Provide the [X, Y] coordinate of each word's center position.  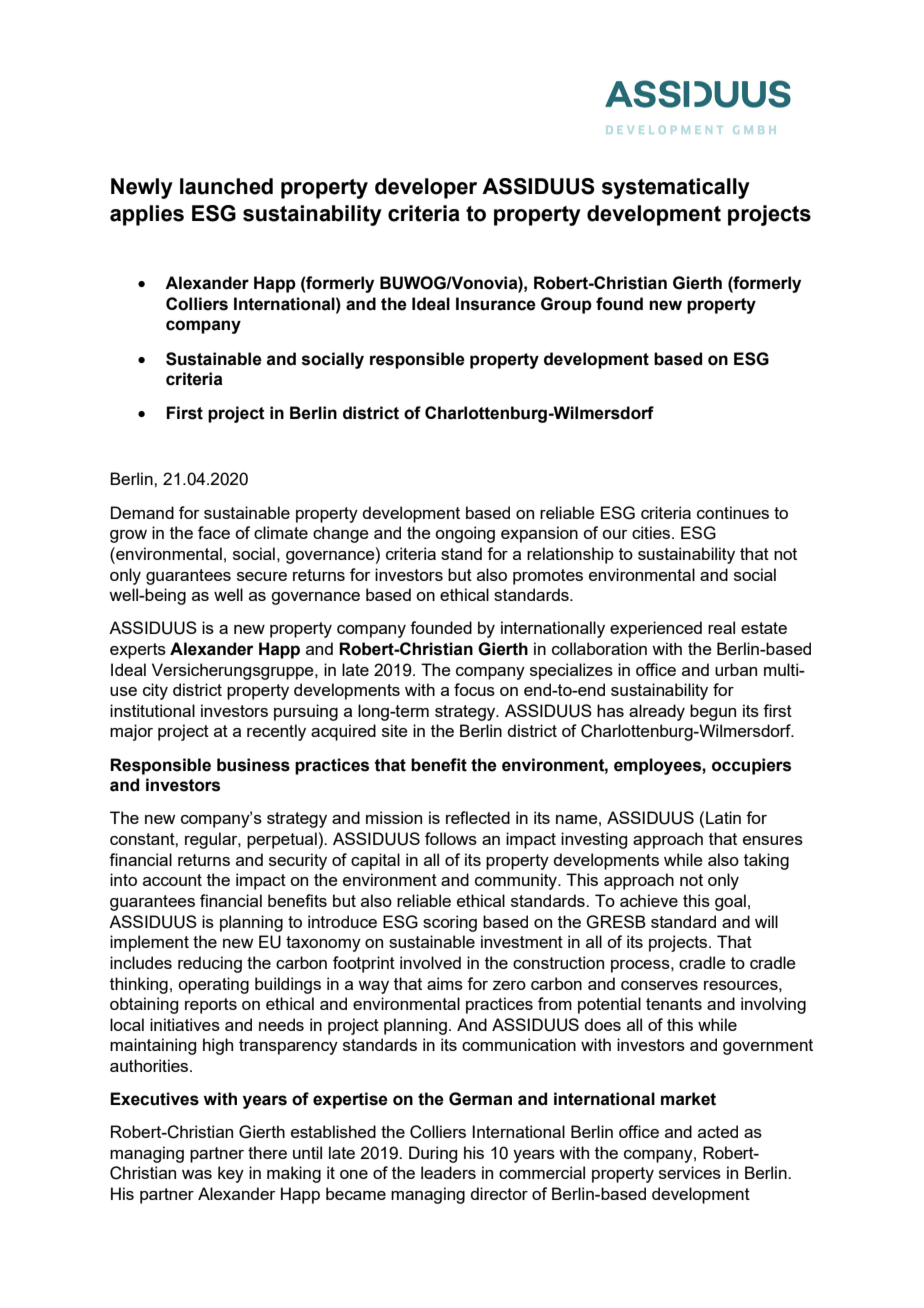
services [690, 1172]
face [214, 532]
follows [451, 838]
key [231, 1174]
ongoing [465, 534]
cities [652, 532]
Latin [723, 817]
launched [226, 186]
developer [426, 188]
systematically [676, 188]
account [172, 880]
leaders [448, 1172]
